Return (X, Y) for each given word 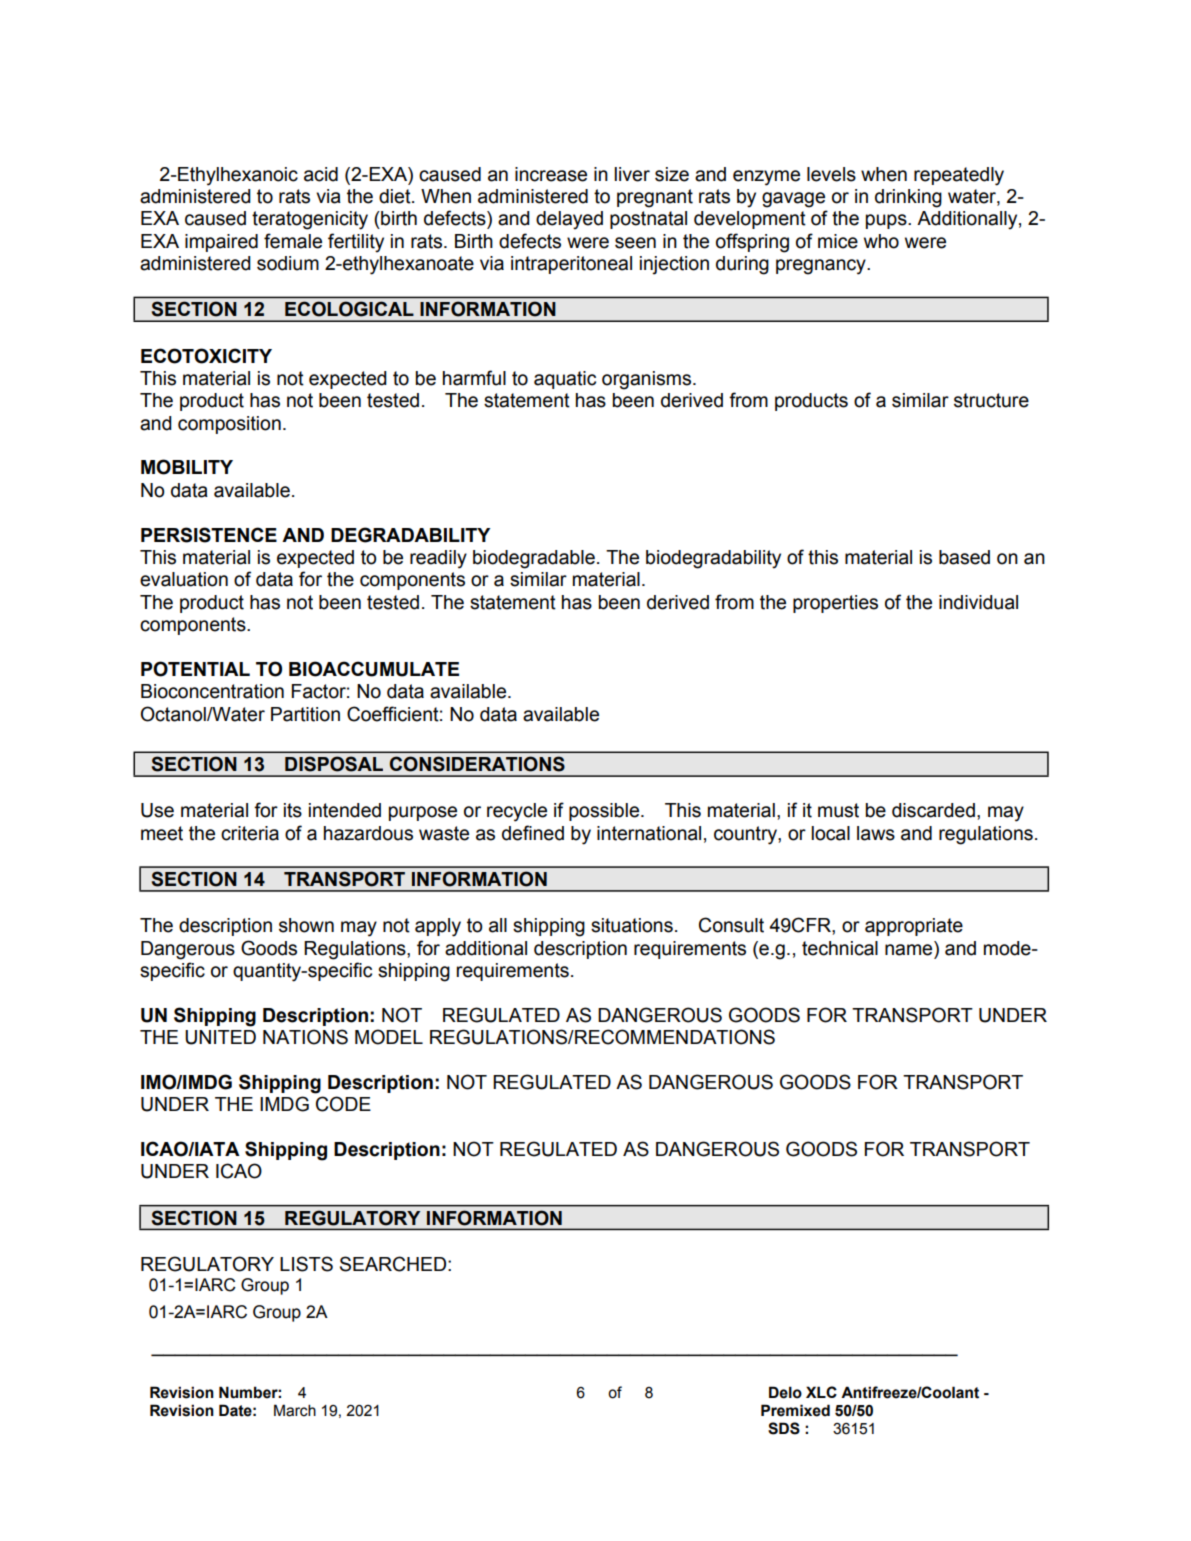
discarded (933, 810)
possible (605, 812)
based (964, 557)
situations (632, 925)
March (295, 1410)
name (908, 950)
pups (887, 221)
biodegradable (534, 559)
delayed (569, 220)
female (293, 241)
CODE (343, 1104)
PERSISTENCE (209, 535)
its (293, 810)
